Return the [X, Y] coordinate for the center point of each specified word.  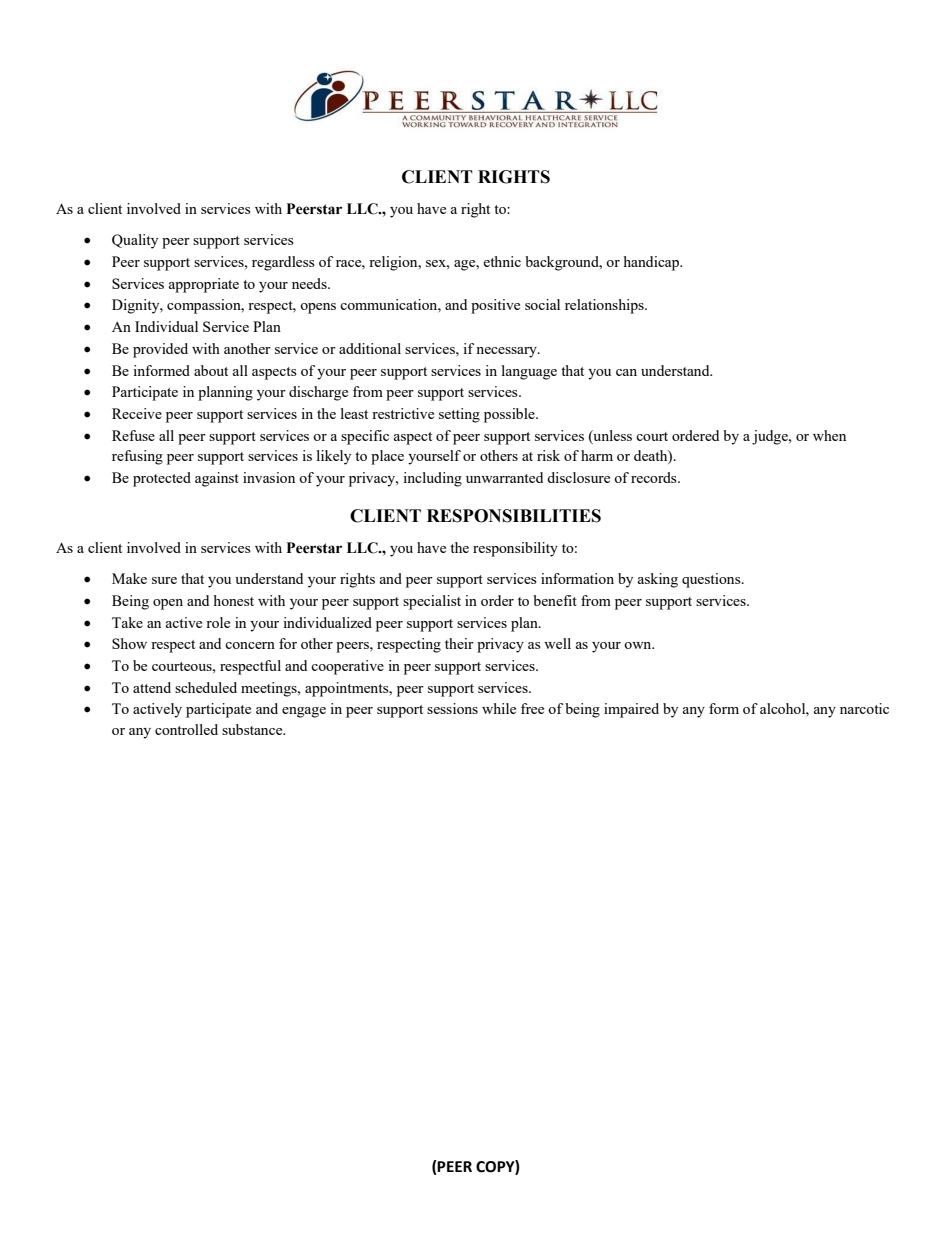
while [499, 708]
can [626, 372]
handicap [653, 263]
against [217, 479]
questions [712, 580]
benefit [555, 600]
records [655, 477]
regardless [283, 263]
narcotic [864, 708]
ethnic [502, 261]
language [529, 372]
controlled [186, 729]
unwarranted [504, 477]
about [211, 370]
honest [234, 600]
